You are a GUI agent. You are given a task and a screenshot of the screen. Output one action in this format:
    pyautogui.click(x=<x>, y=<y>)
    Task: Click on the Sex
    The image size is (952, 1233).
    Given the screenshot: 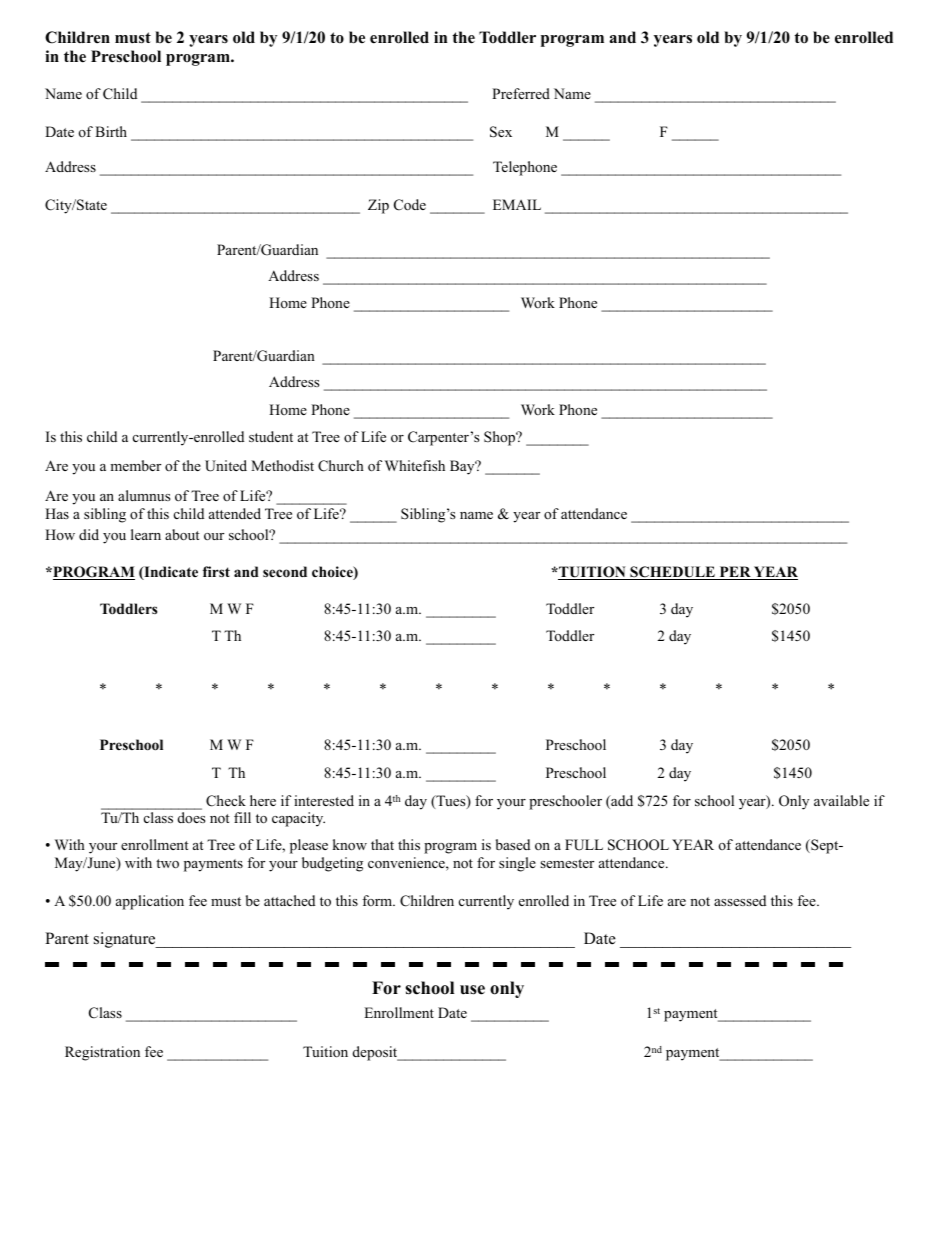 What is the action you would take?
    pyautogui.click(x=501, y=132)
